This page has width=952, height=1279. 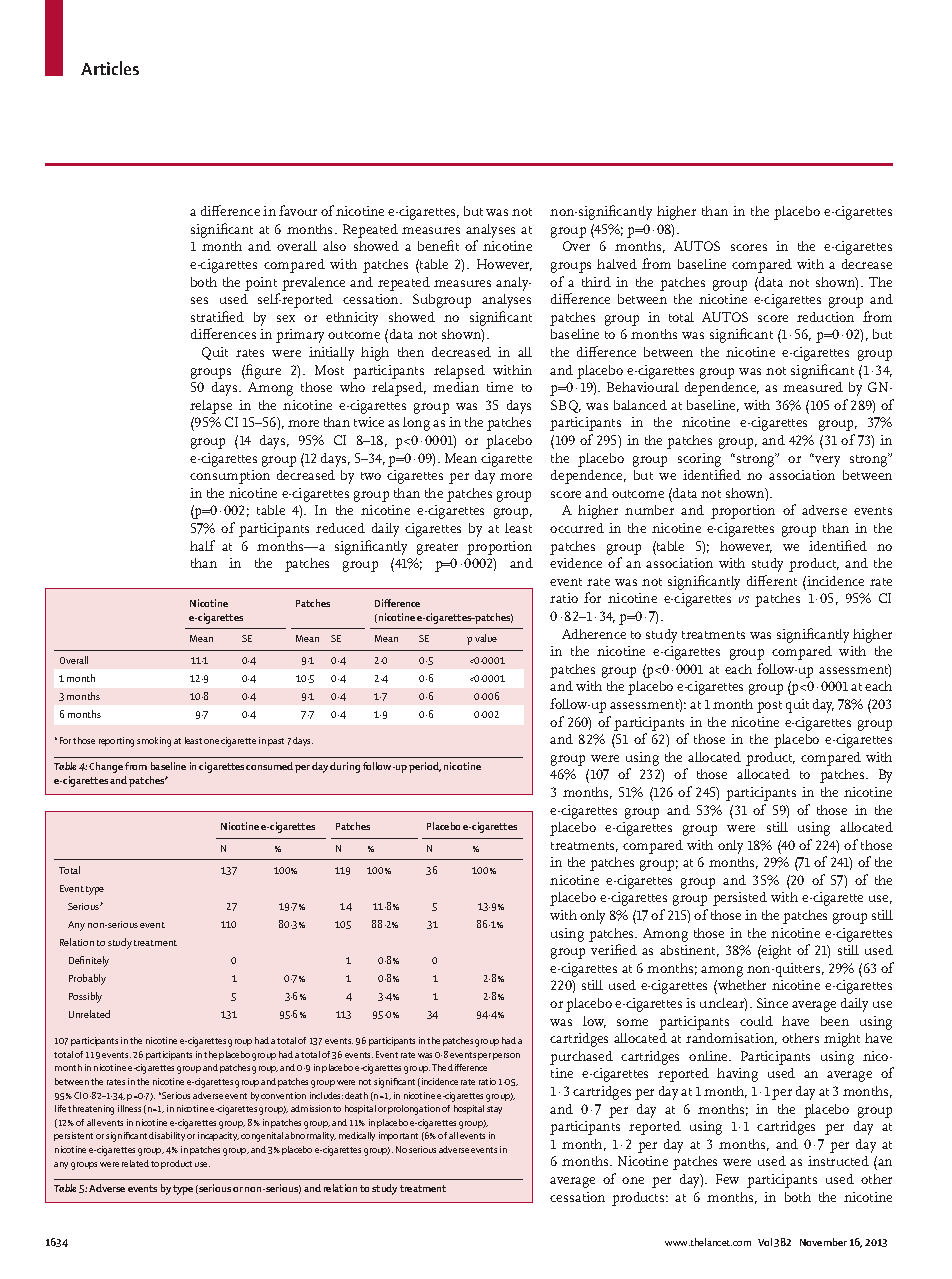 I want to click on period, so click(x=425, y=767).
